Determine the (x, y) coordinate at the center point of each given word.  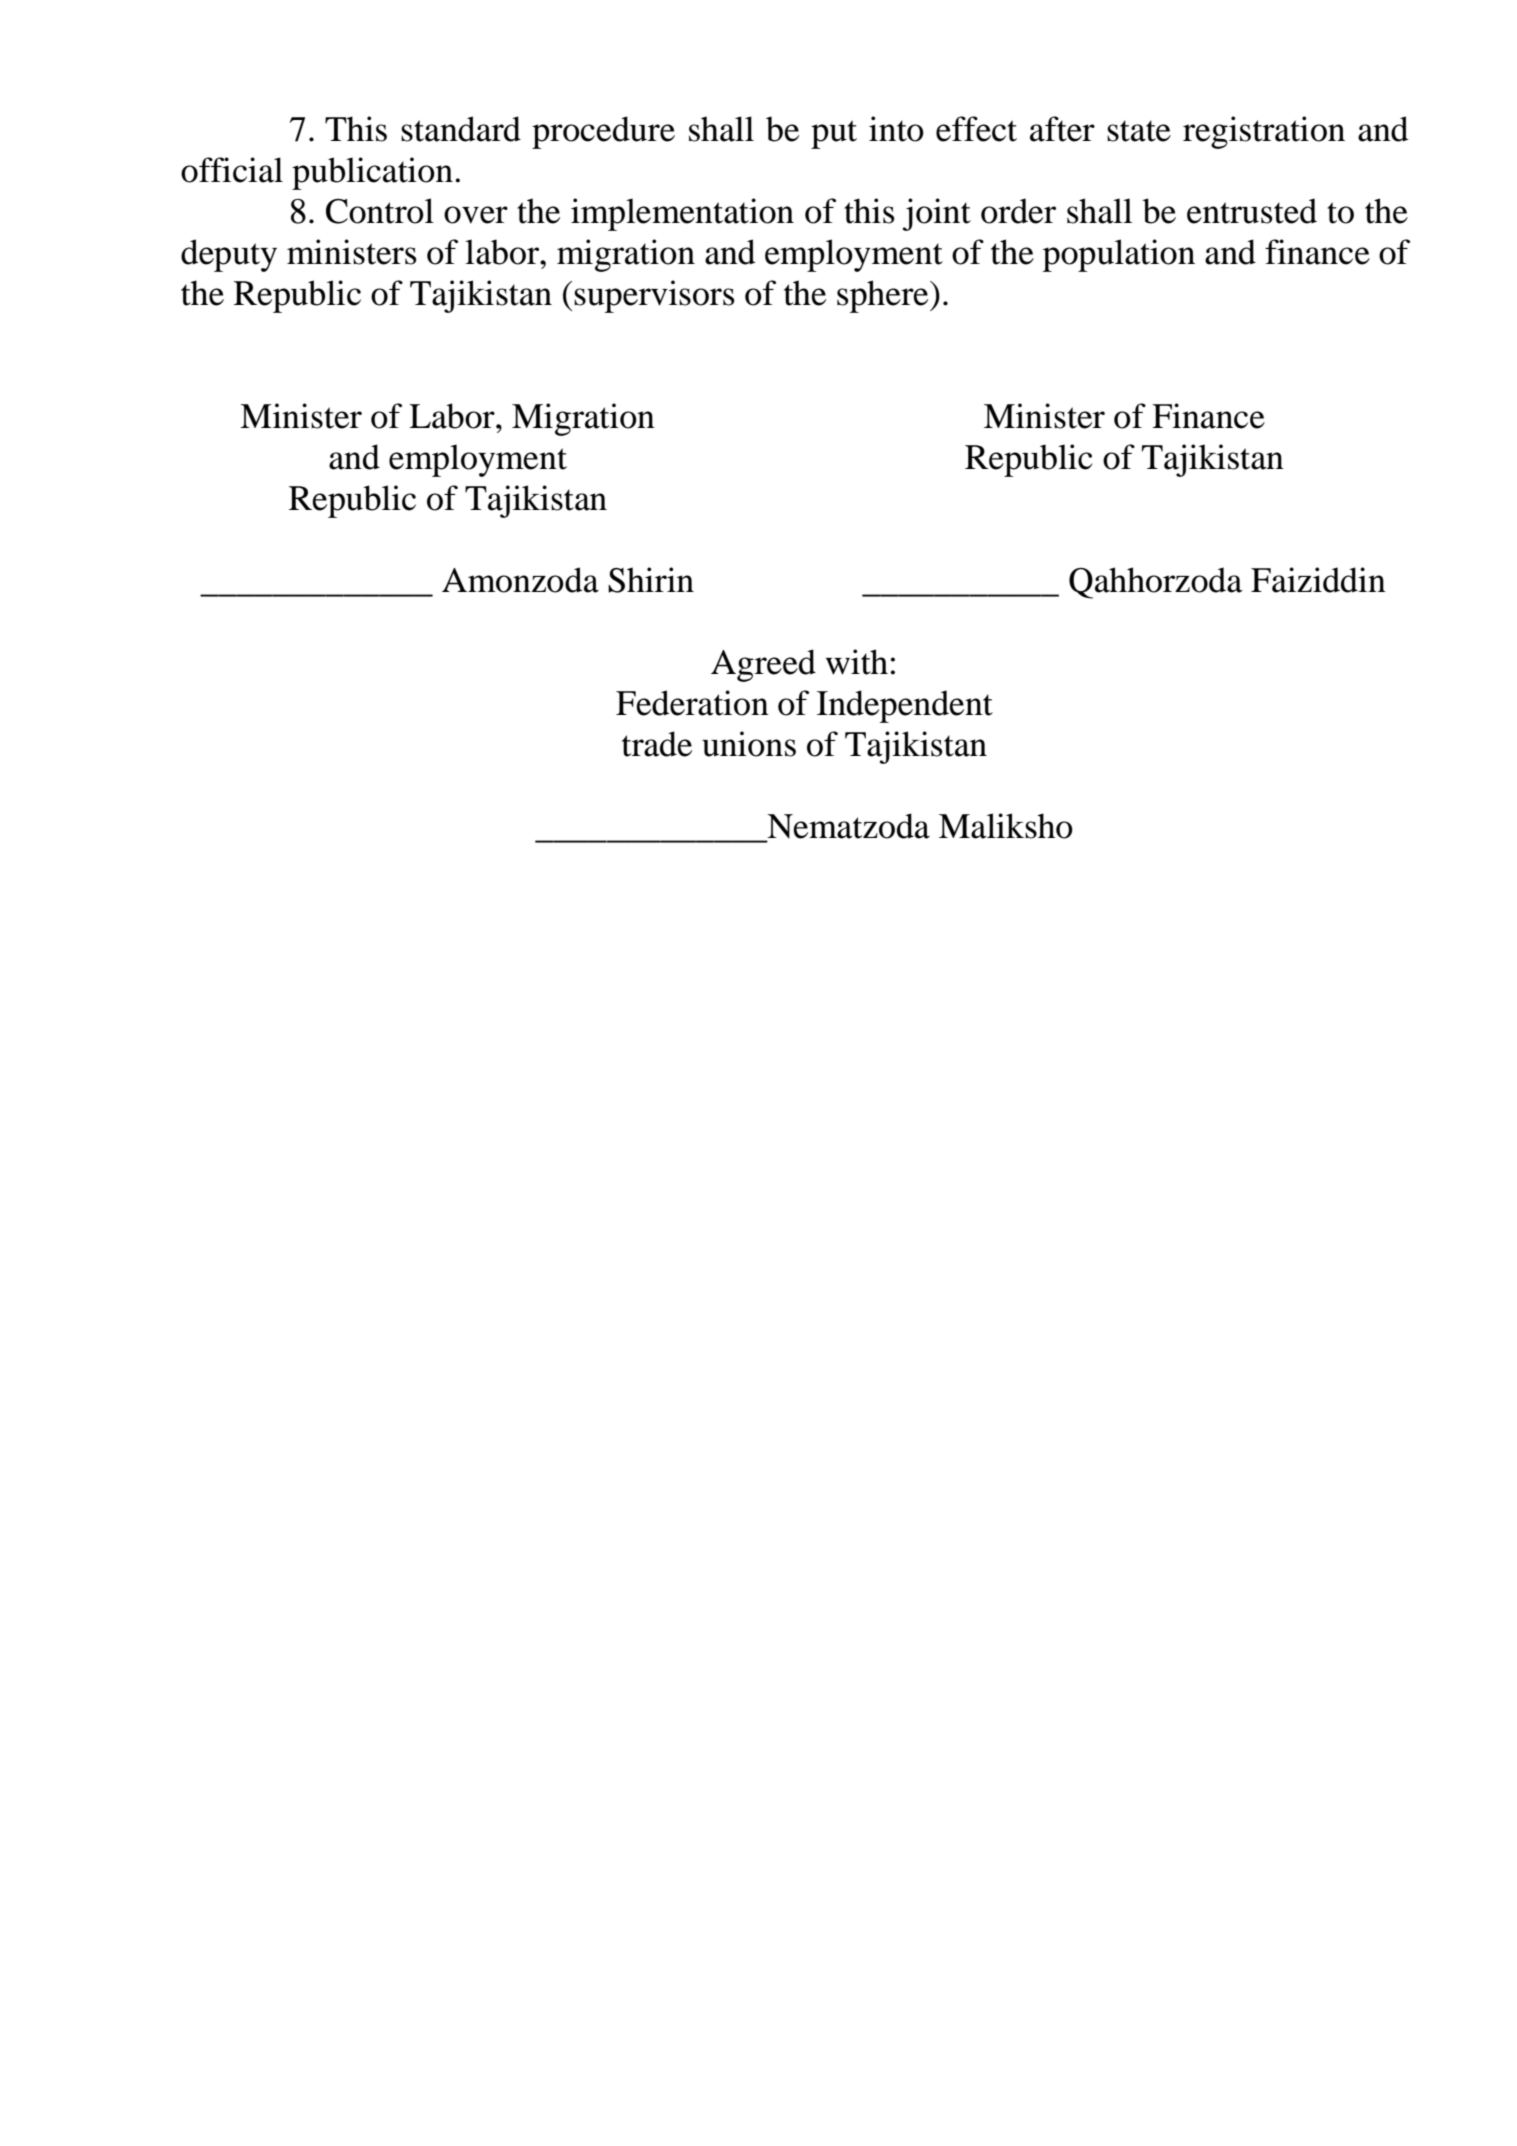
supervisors (654, 296)
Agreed (763, 665)
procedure (603, 132)
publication (372, 173)
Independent (905, 706)
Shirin (651, 580)
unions (749, 744)
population (1119, 255)
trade (657, 744)
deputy (229, 255)
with (857, 662)
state (1139, 131)
